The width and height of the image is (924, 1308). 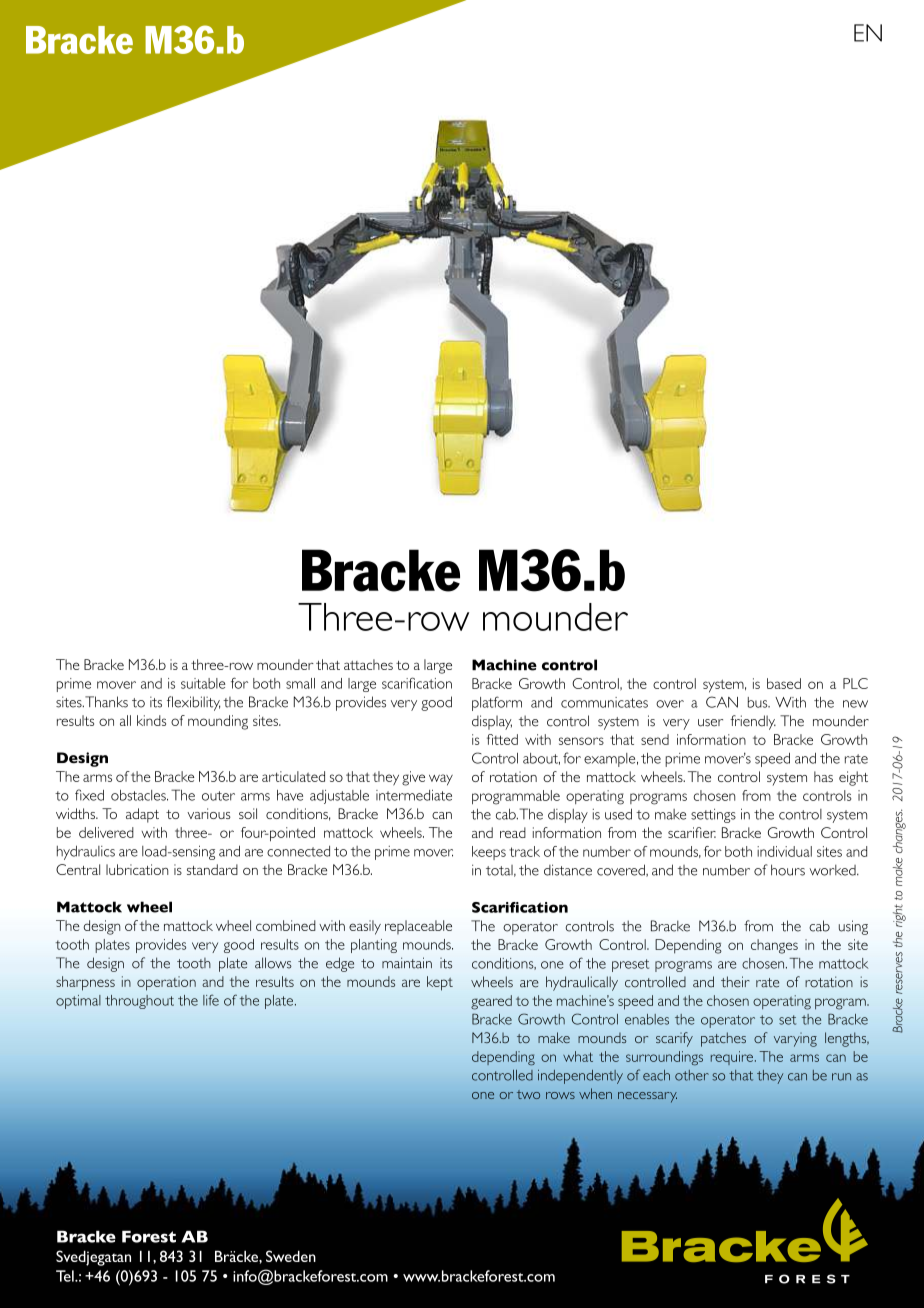 I want to click on Sweden, so click(x=291, y=1256).
